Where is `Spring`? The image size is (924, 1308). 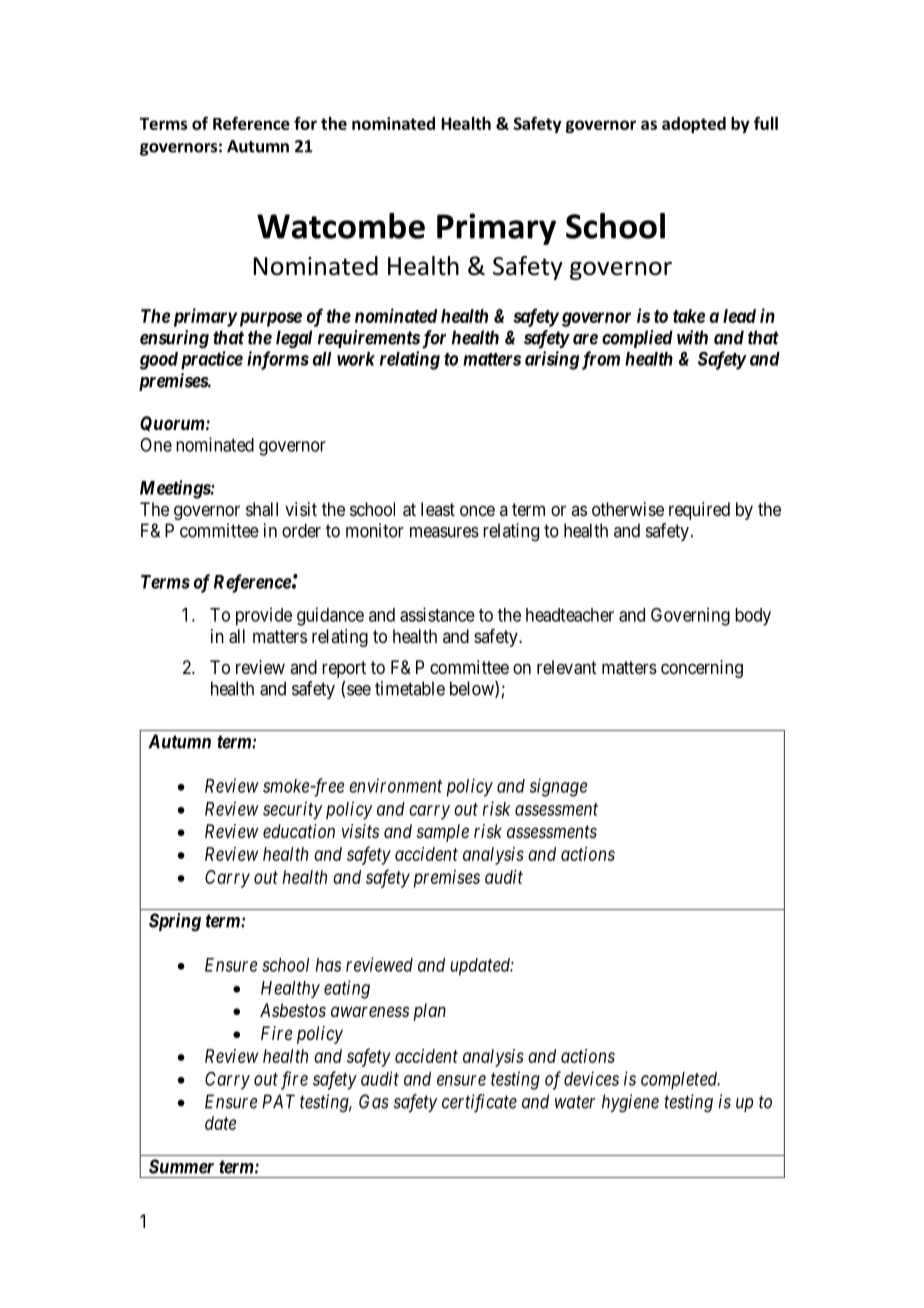
Spring is located at coordinates (175, 922).
